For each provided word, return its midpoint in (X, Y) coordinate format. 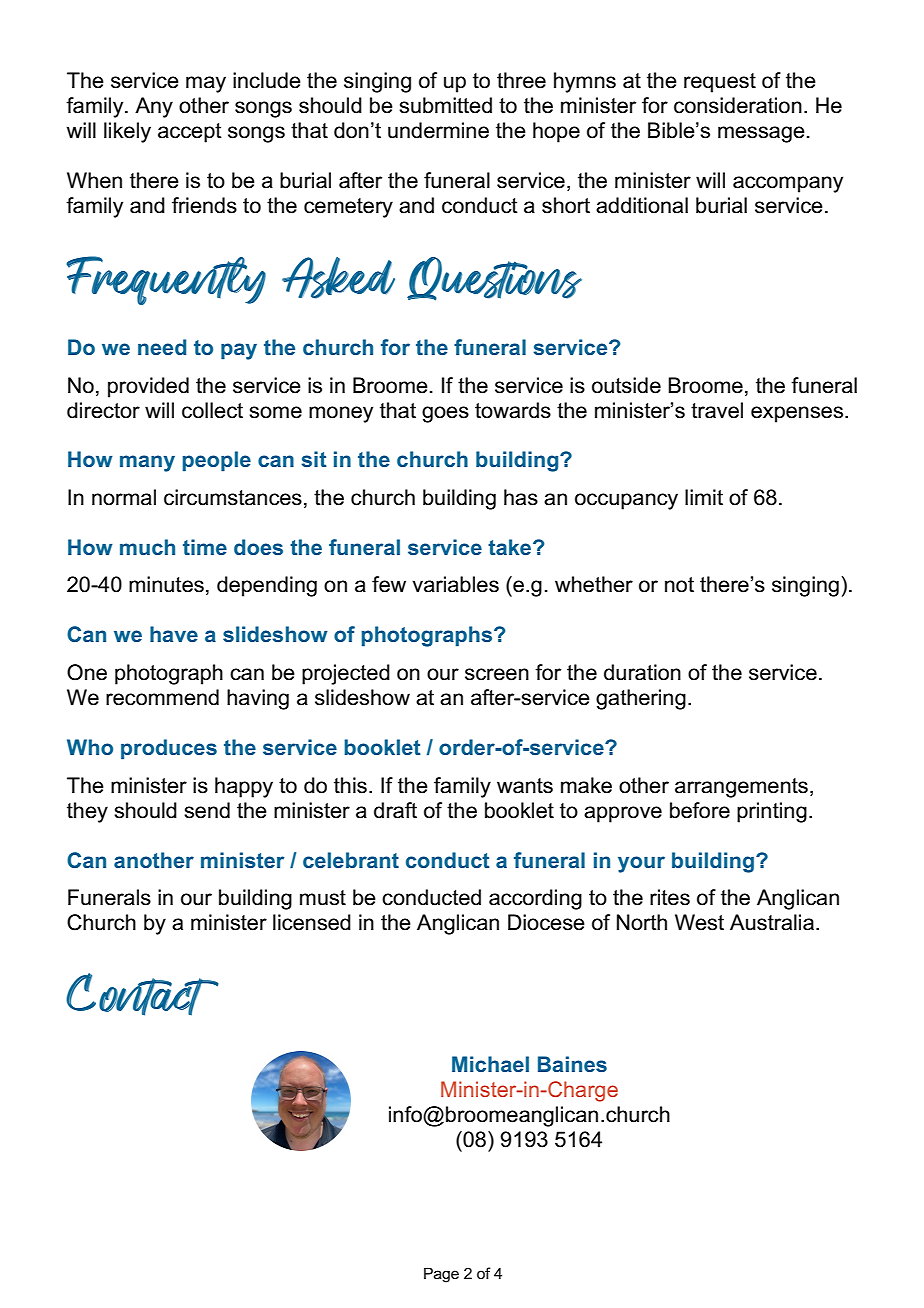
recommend (162, 697)
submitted (445, 105)
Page (441, 1275)
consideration (738, 105)
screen (497, 674)
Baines (572, 1064)
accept (190, 133)
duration (642, 672)
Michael (490, 1064)
